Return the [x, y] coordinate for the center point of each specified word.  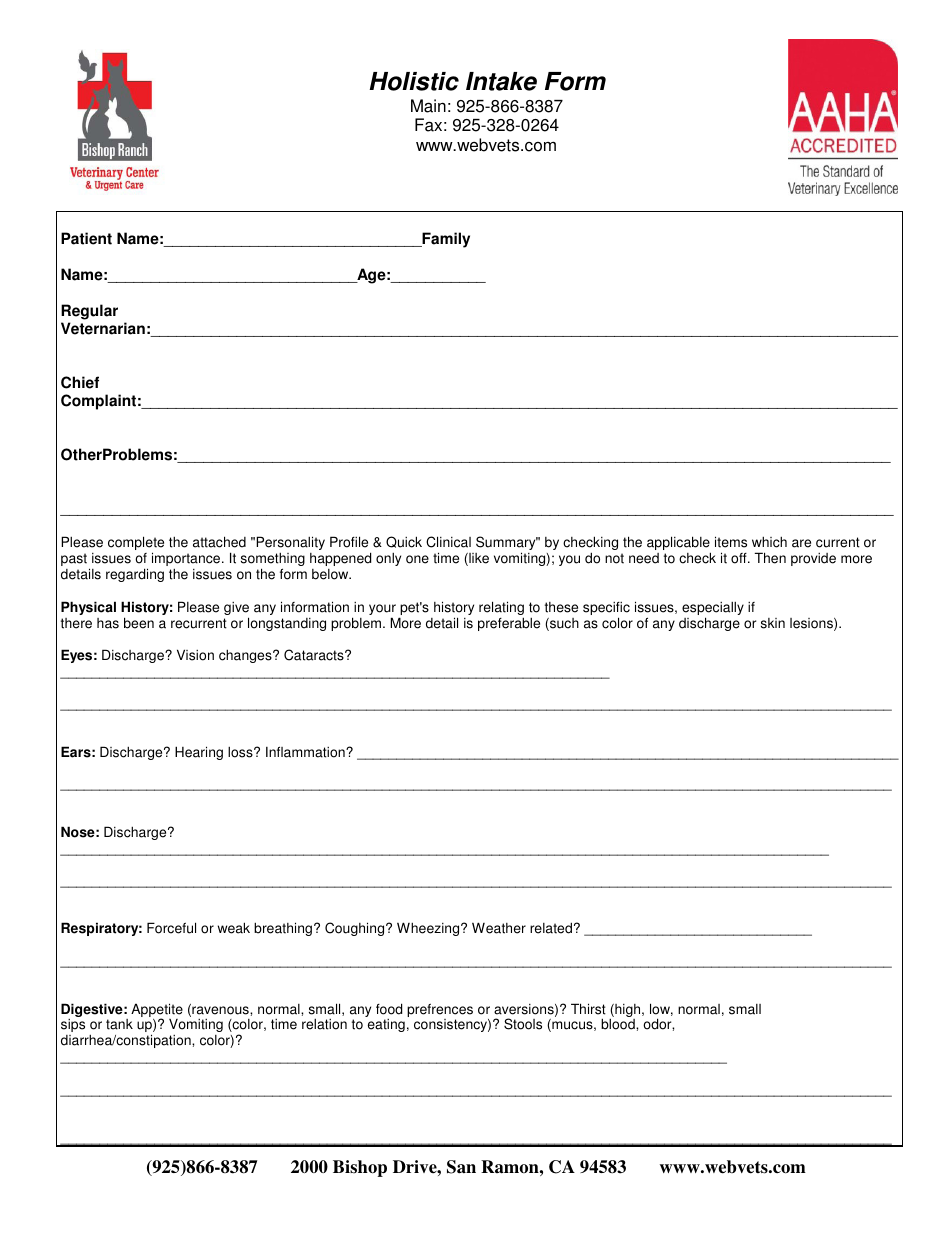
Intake [501, 81]
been [139, 623]
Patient [86, 238]
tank [119, 1024]
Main [428, 106]
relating [501, 609]
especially [713, 610]
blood [619, 1024]
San [461, 1167]
